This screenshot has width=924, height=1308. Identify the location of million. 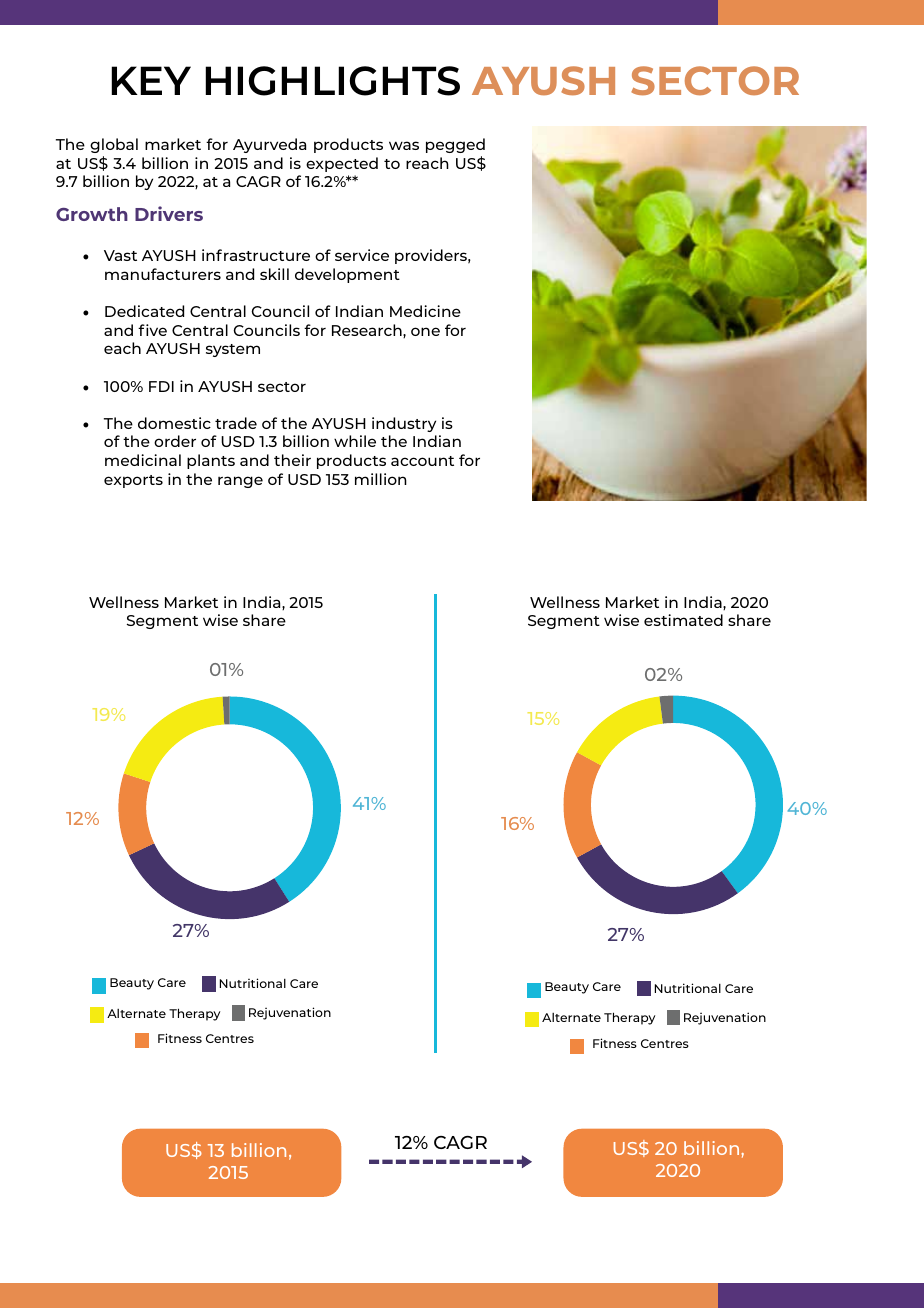
(381, 479).
